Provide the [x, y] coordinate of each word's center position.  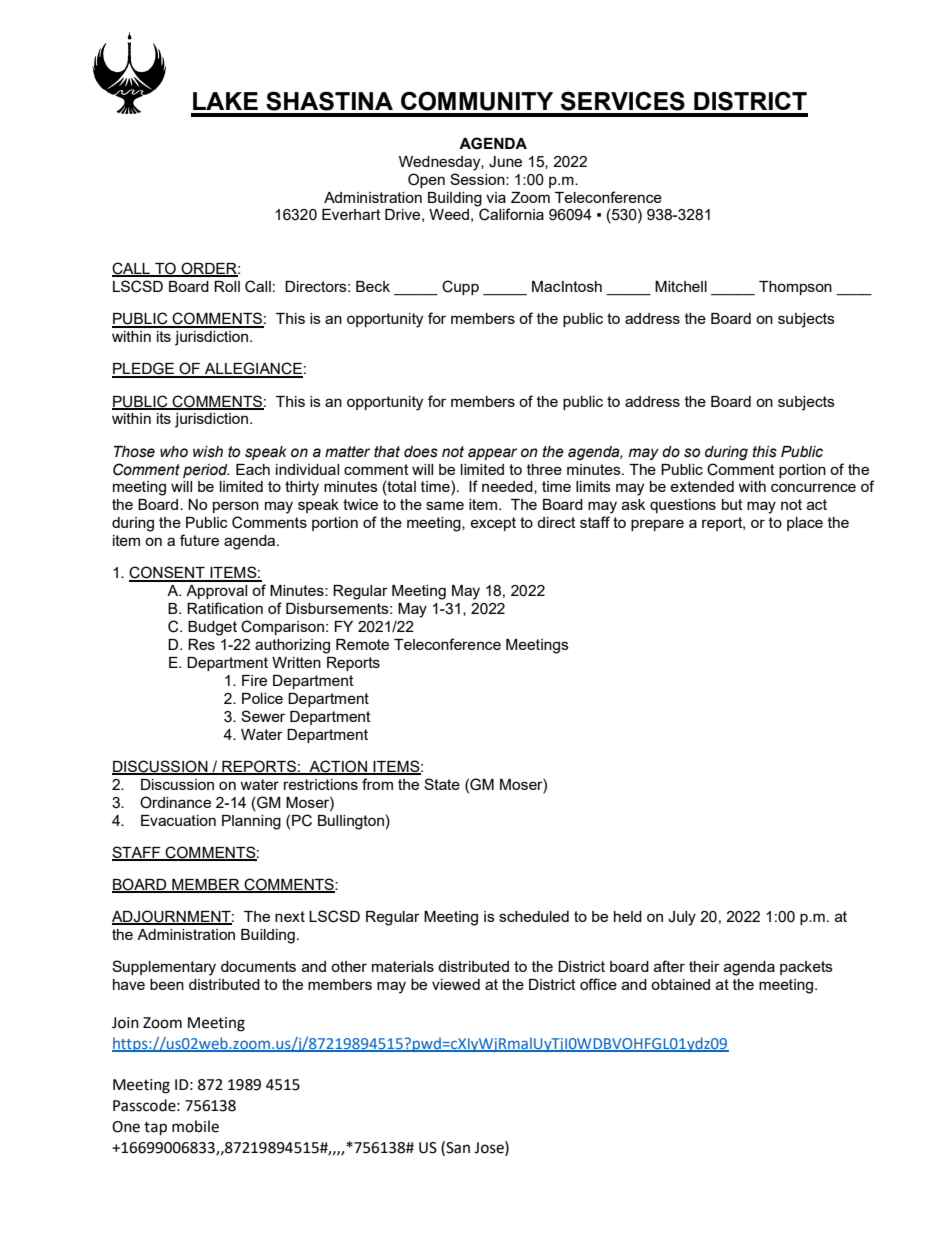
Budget [212, 628]
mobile [195, 1126]
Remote [362, 644]
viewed [456, 984]
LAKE [225, 101]
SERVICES [623, 101]
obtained [680, 984]
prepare [657, 525]
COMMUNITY [477, 101]
